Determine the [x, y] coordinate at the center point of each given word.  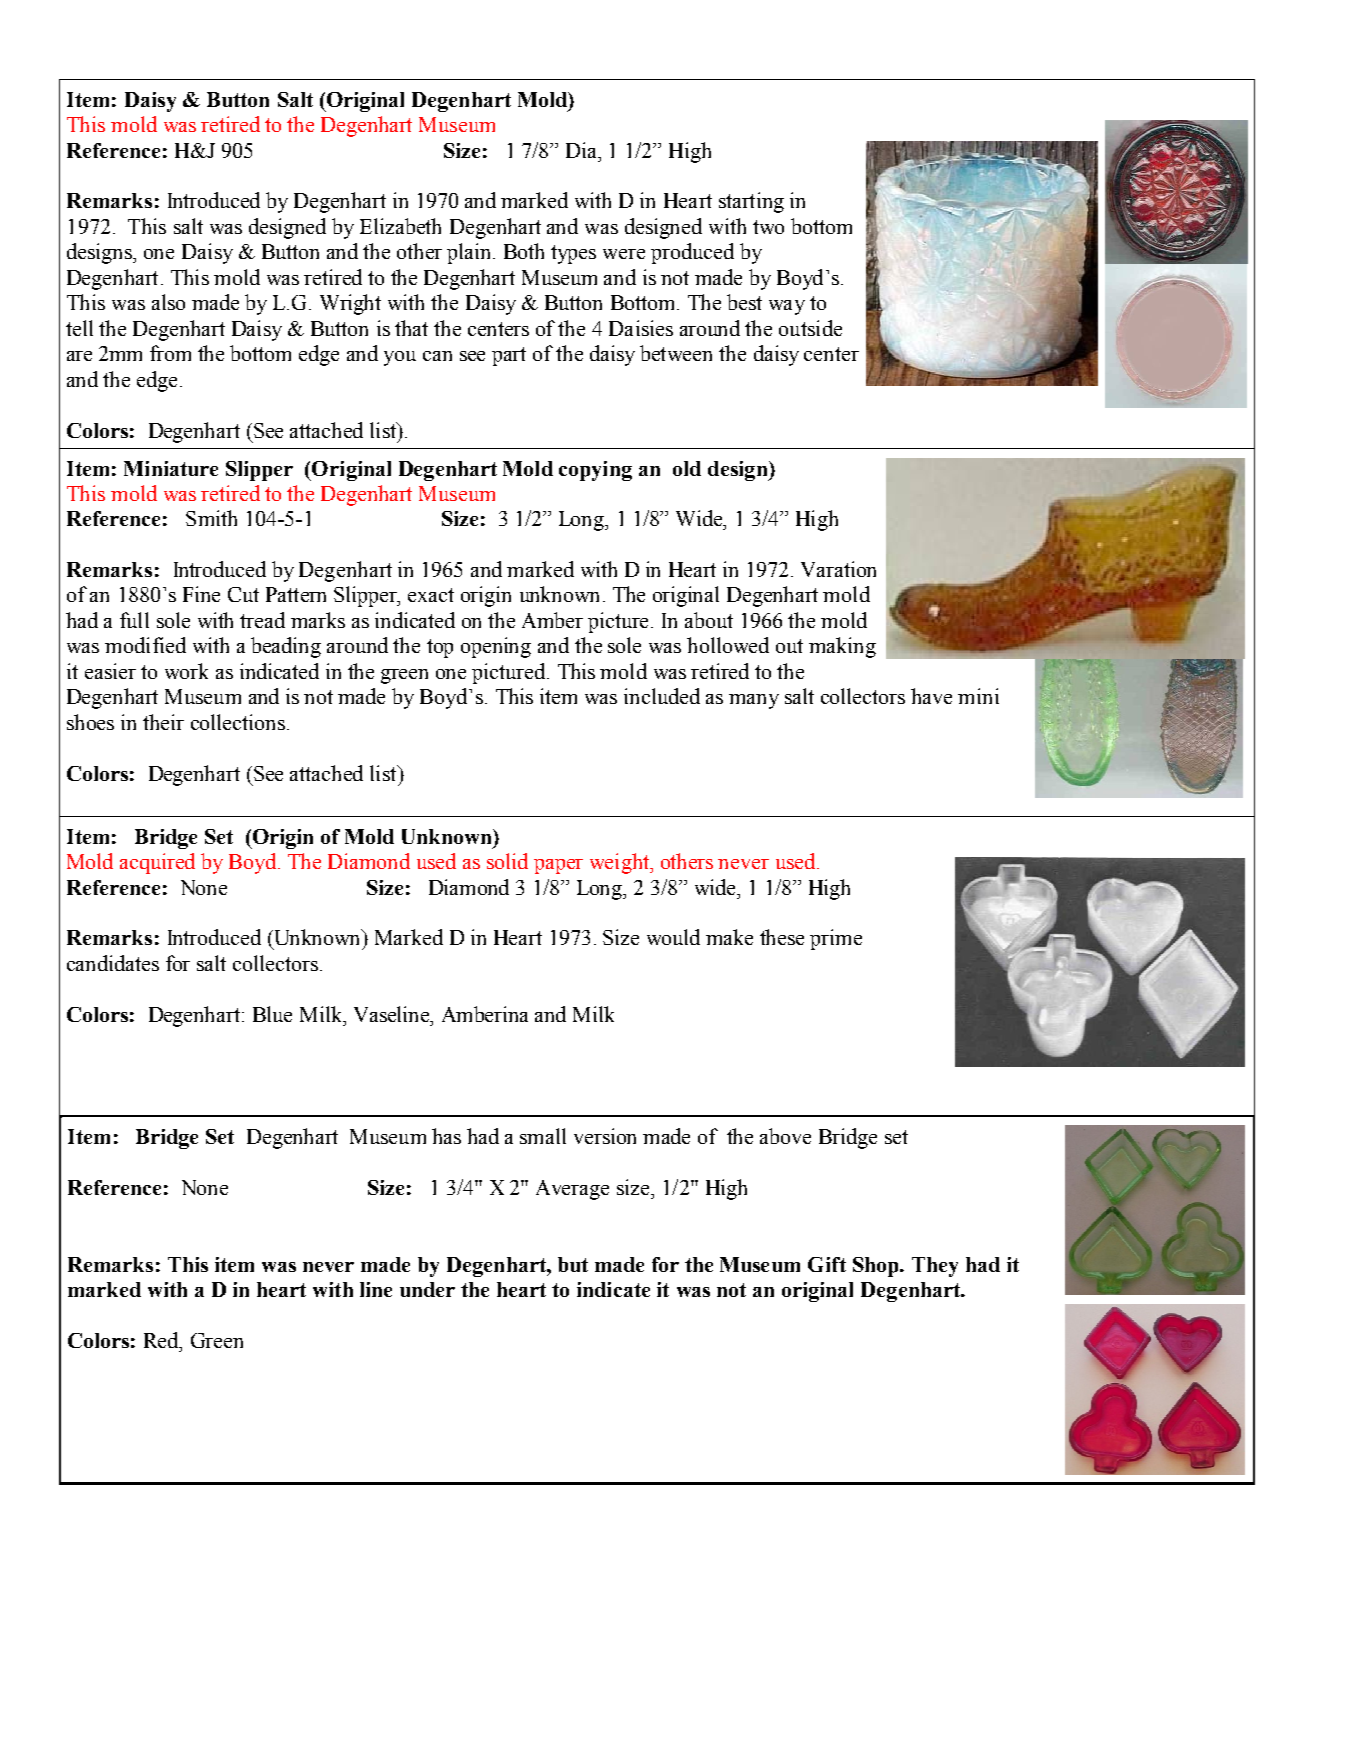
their [163, 722]
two [768, 227]
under [427, 1289]
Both [524, 251]
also [168, 302]
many [754, 701]
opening [496, 647]
